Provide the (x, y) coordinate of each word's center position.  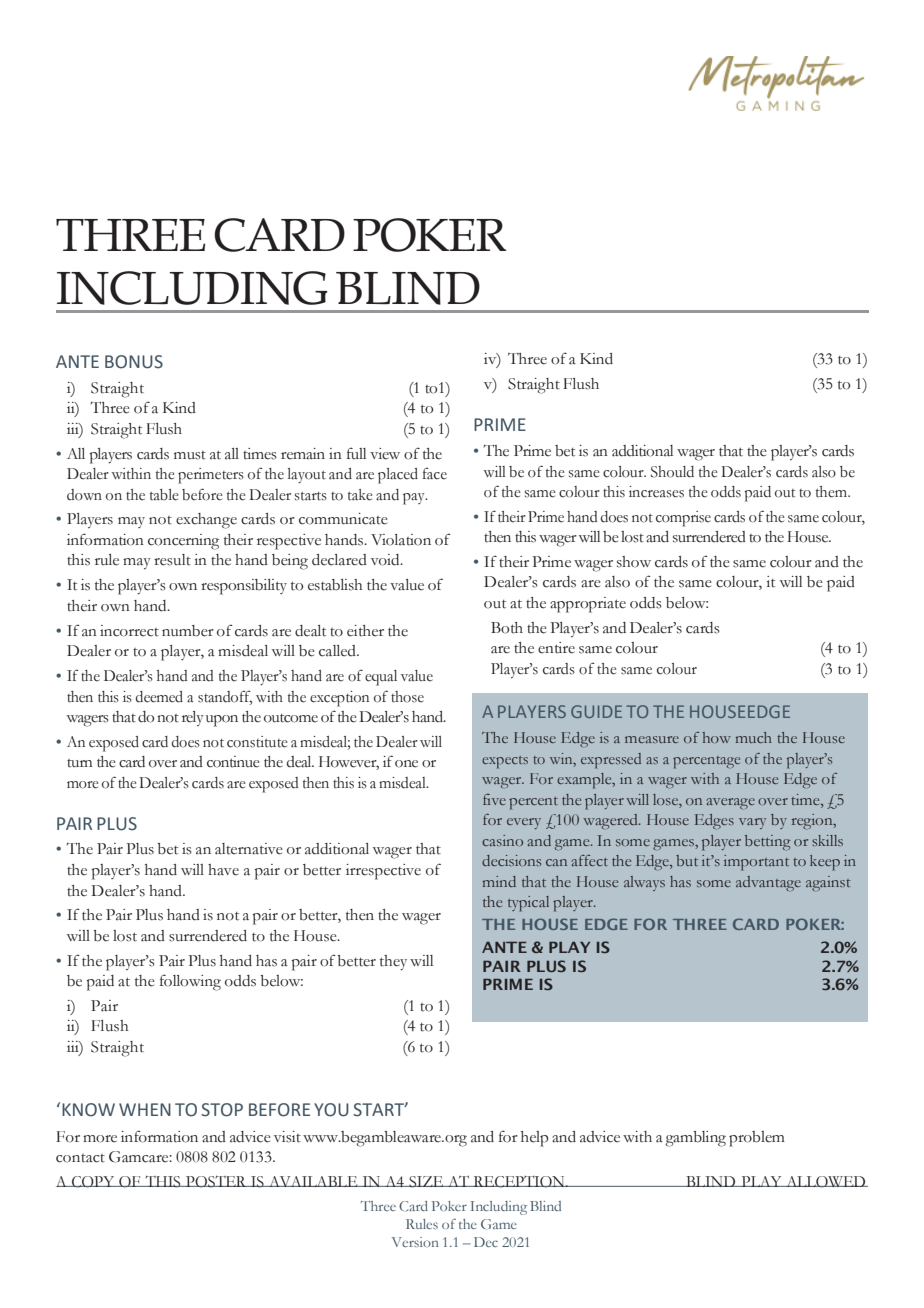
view (385, 454)
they (393, 963)
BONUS (134, 362)
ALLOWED (826, 1182)
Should (672, 472)
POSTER (216, 1181)
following (190, 982)
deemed (159, 697)
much (753, 737)
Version (415, 1242)
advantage (768, 883)
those (407, 697)
